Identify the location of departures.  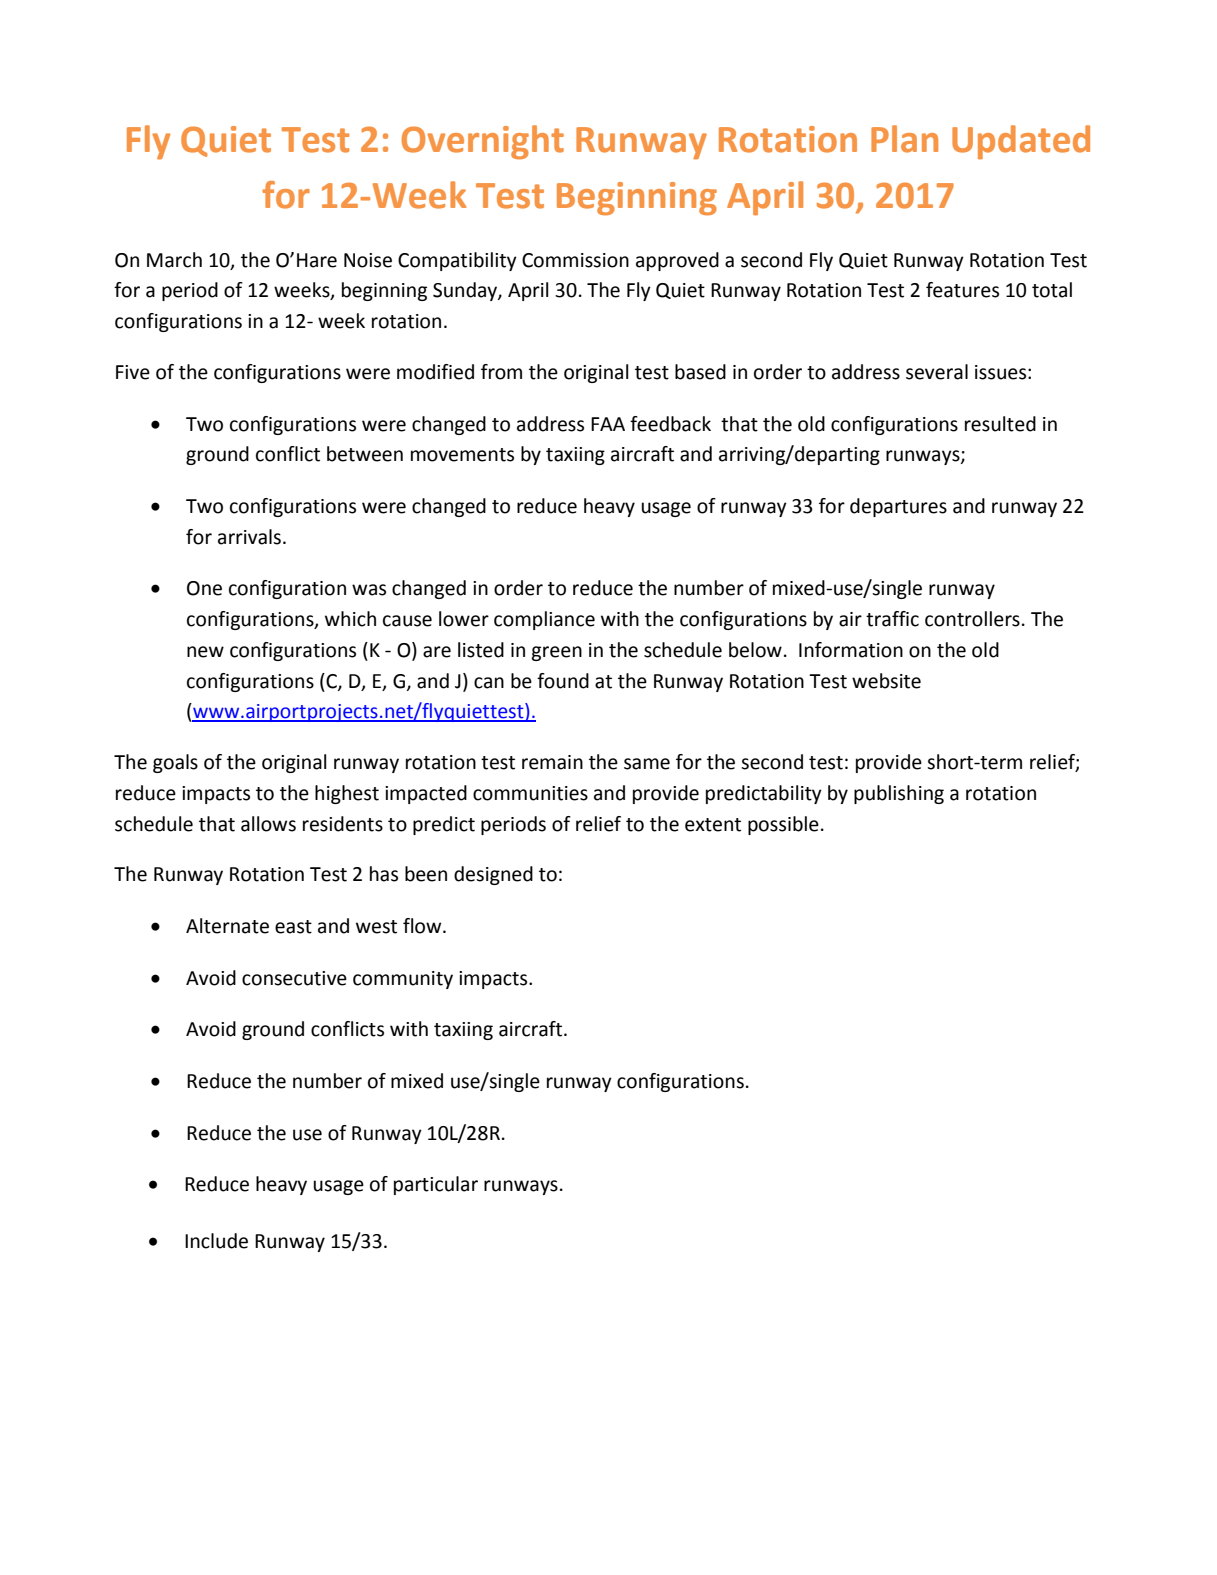
(898, 507).
